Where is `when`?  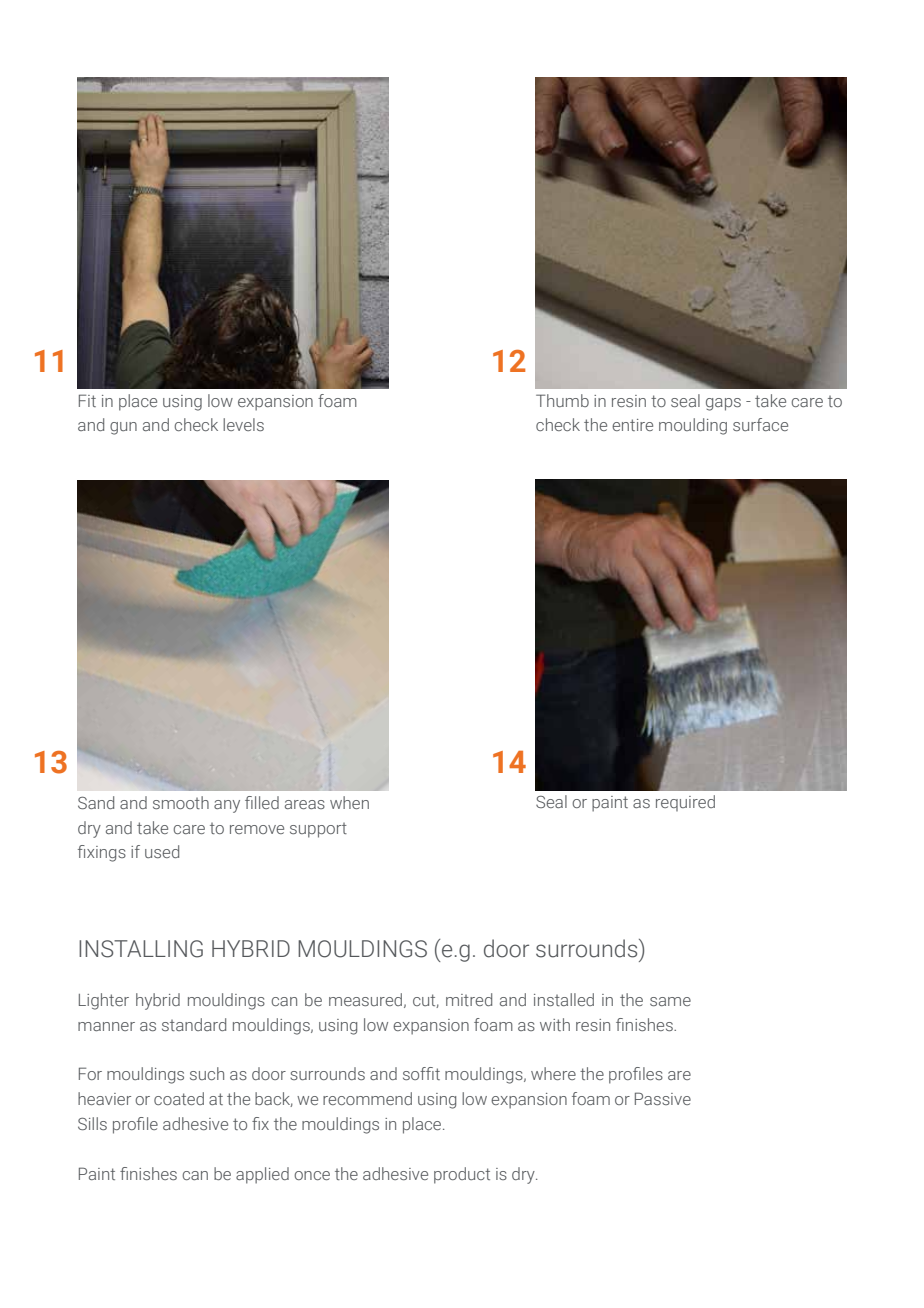 when is located at coordinates (349, 802).
